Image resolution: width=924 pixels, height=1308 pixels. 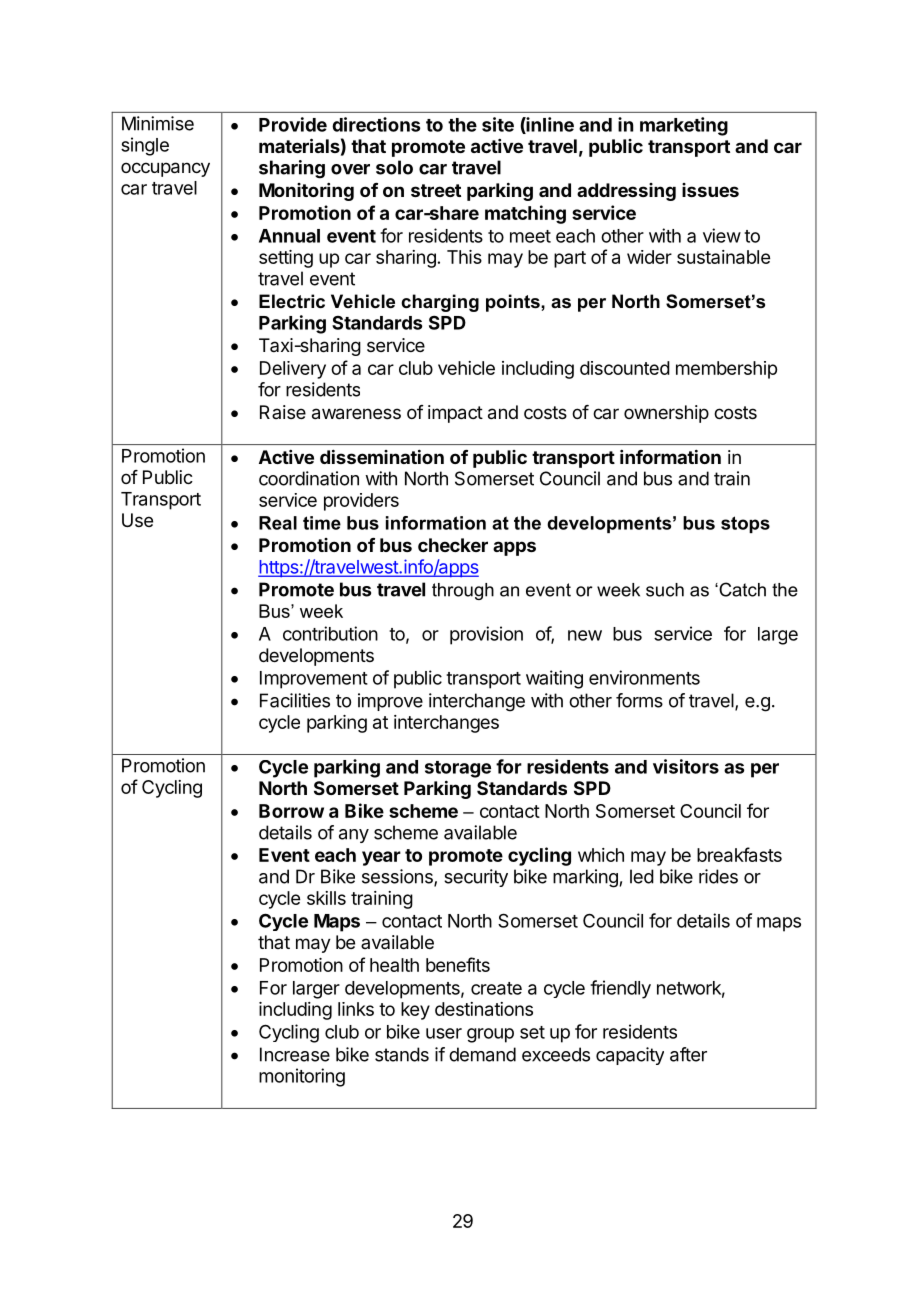 What do you see at coordinates (295, 1054) in the screenshot?
I see `Increase` at bounding box center [295, 1054].
